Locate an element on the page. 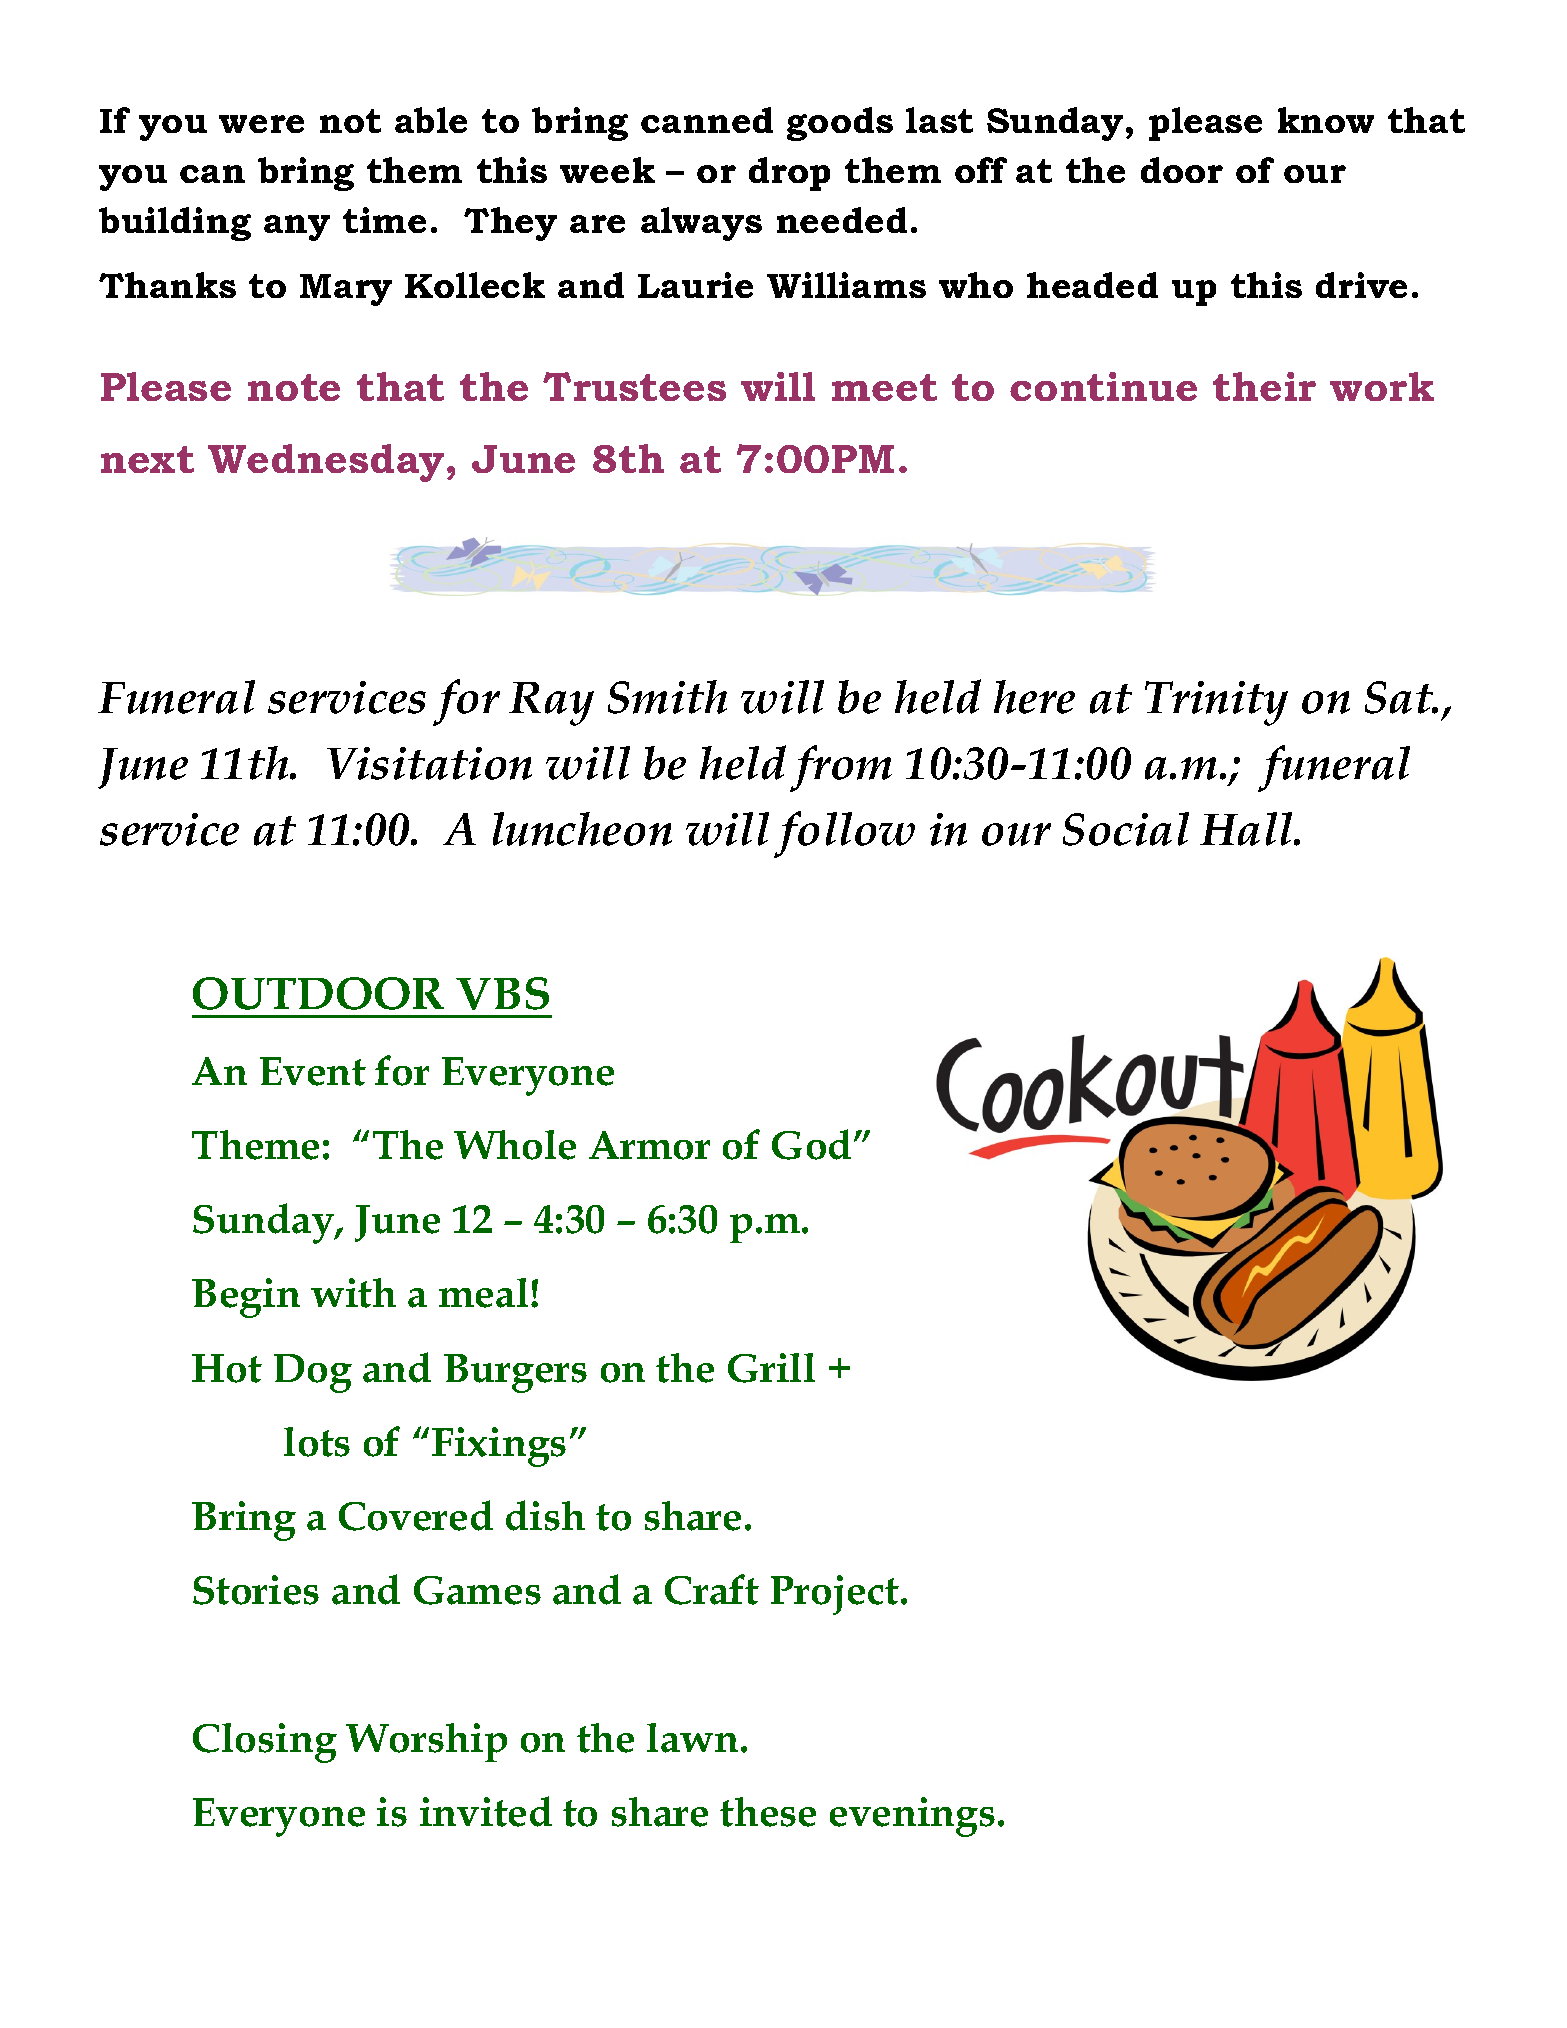  Craft is located at coordinates (712, 1589).
